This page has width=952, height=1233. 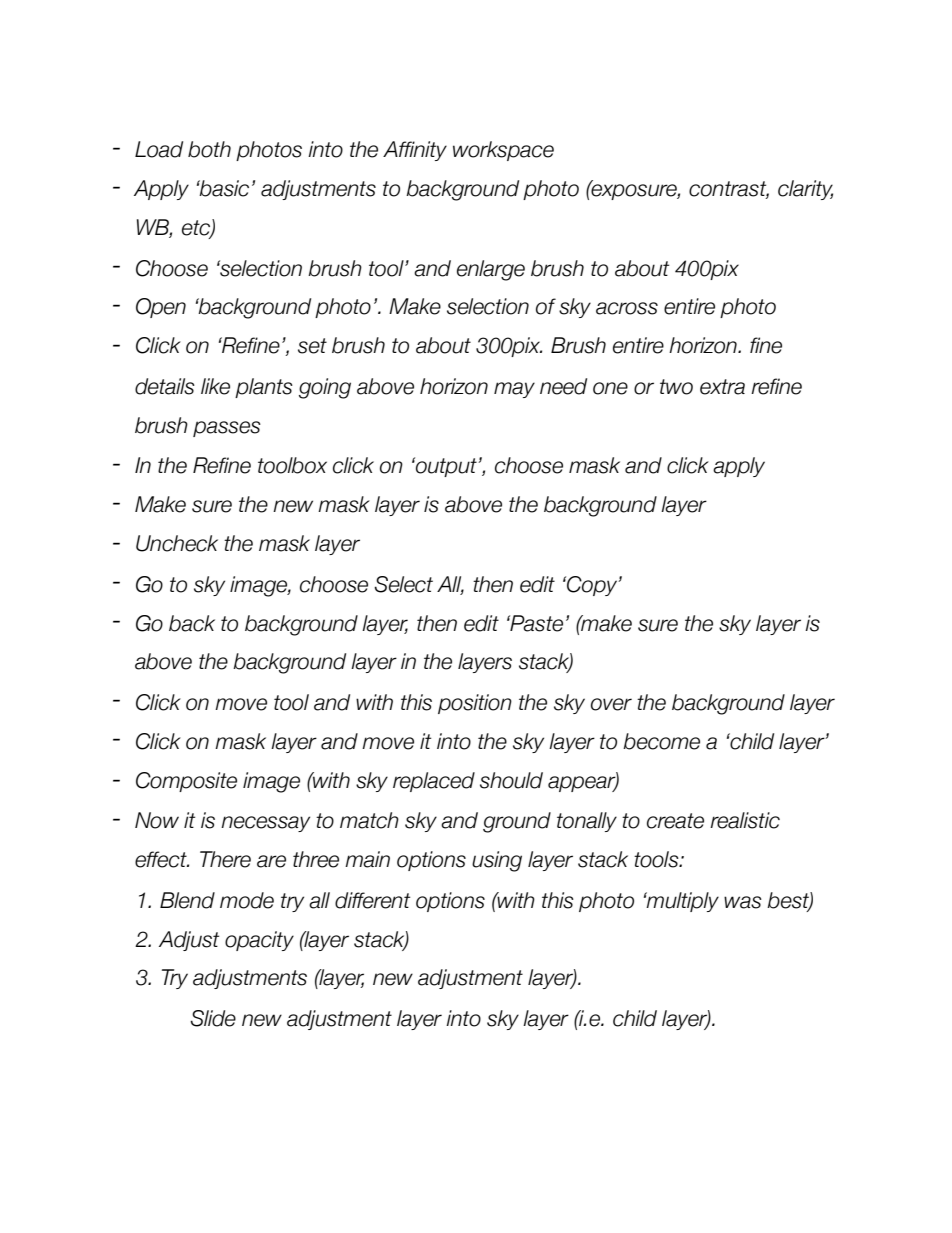 What do you see at coordinates (209, 149) in the page?
I see `both` at bounding box center [209, 149].
